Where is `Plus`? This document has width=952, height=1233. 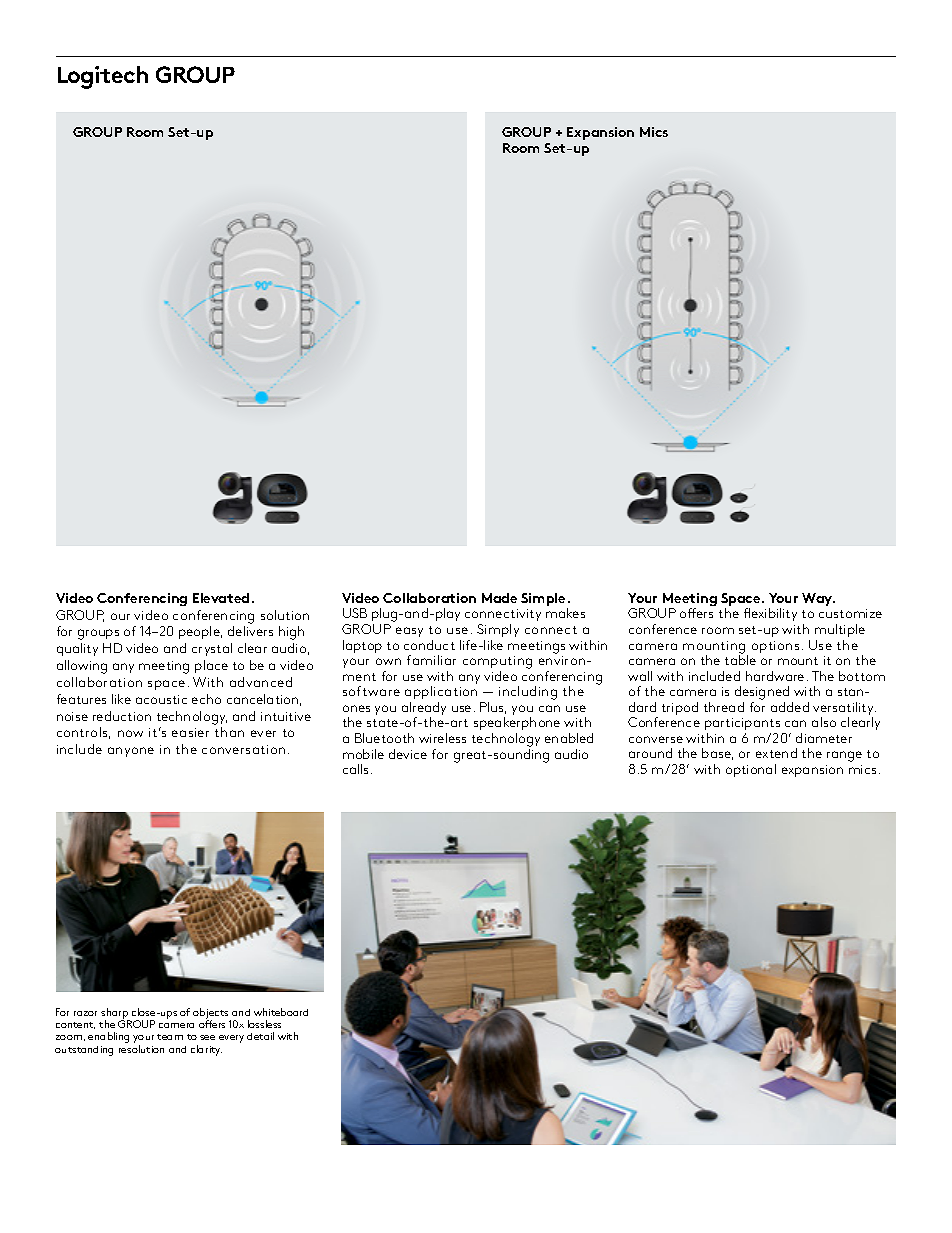
Plus is located at coordinates (493, 708).
